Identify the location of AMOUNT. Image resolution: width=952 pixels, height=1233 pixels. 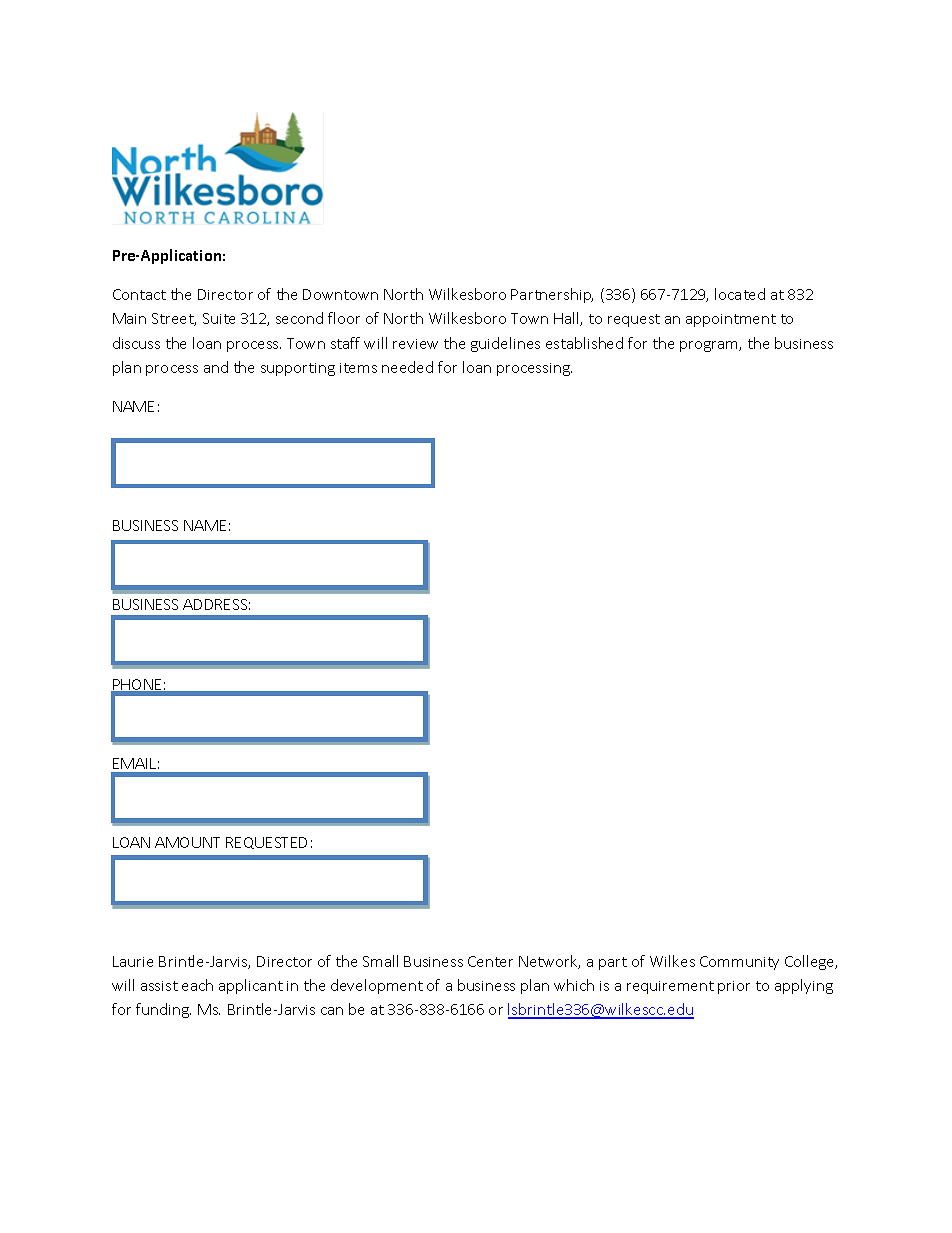
(187, 842).
